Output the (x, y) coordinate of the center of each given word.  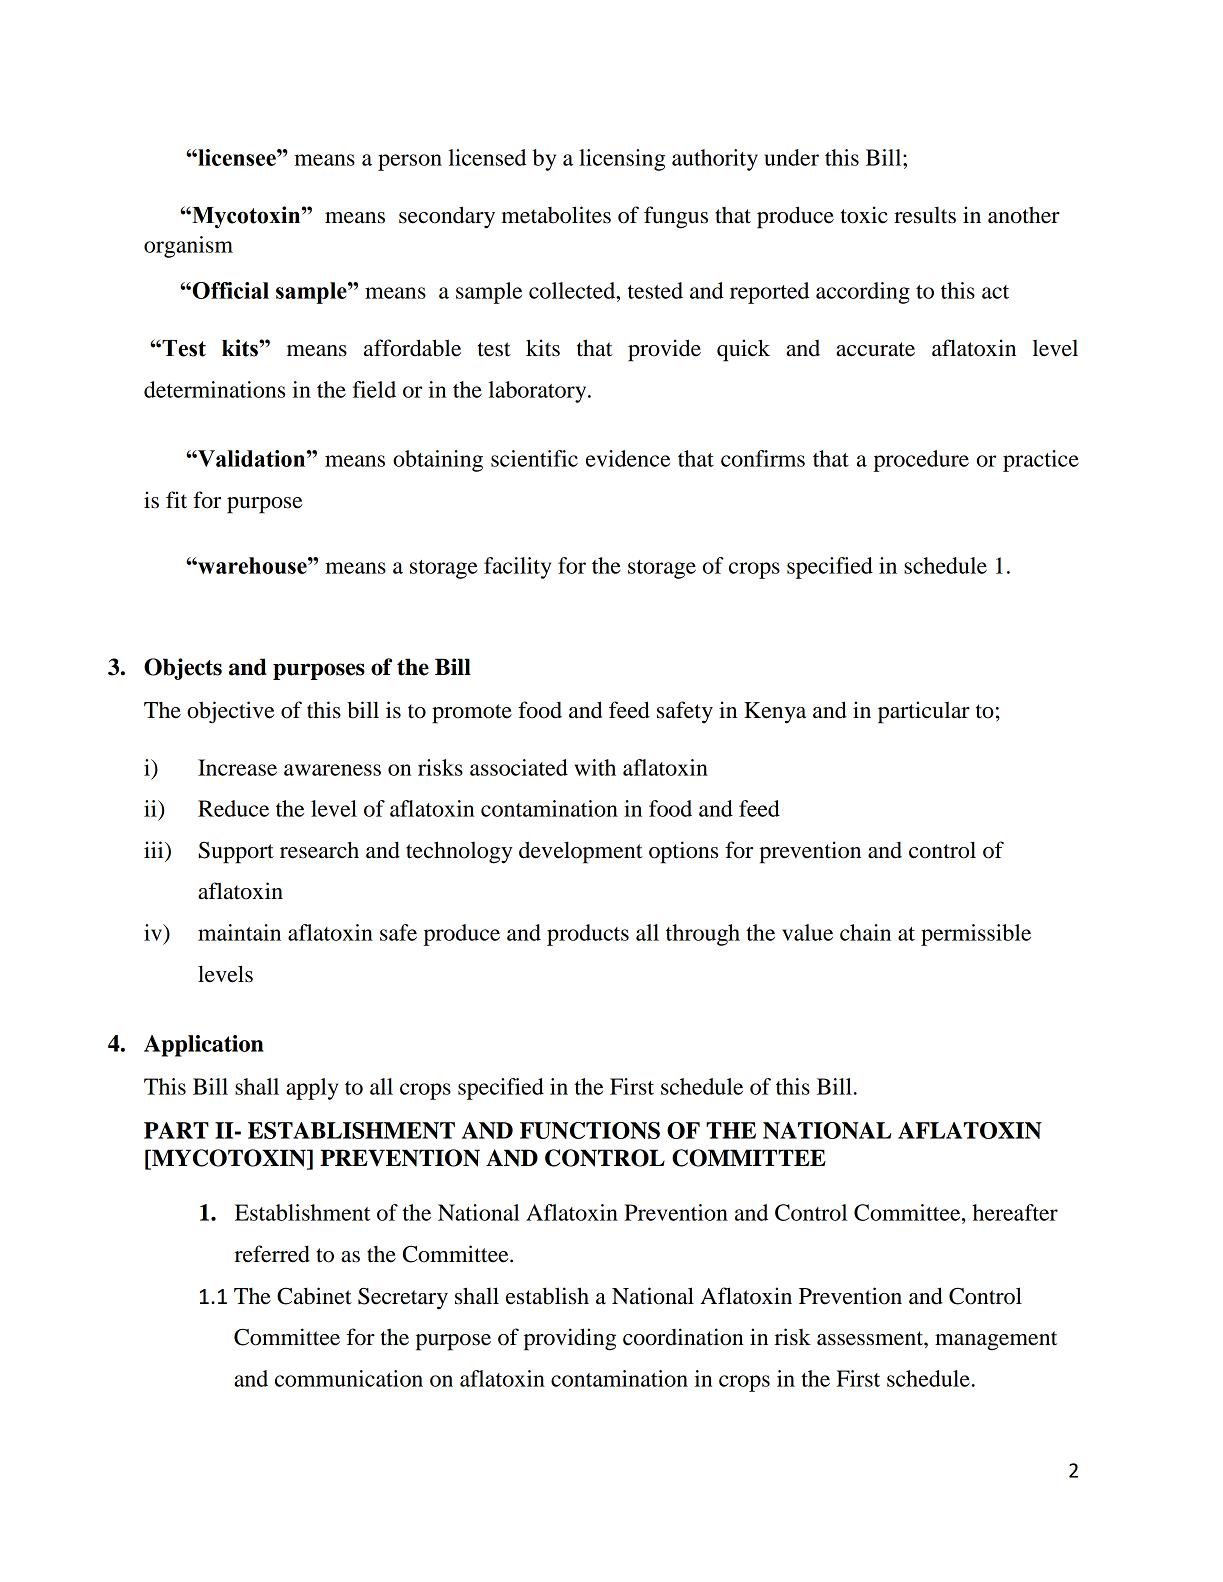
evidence (628, 458)
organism (188, 247)
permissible (976, 935)
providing (570, 1339)
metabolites (556, 215)
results (925, 215)
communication (349, 1378)
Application (204, 1046)
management (996, 1341)
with (595, 767)
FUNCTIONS (590, 1130)
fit (176, 500)
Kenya (775, 713)
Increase (237, 767)
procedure (921, 461)
